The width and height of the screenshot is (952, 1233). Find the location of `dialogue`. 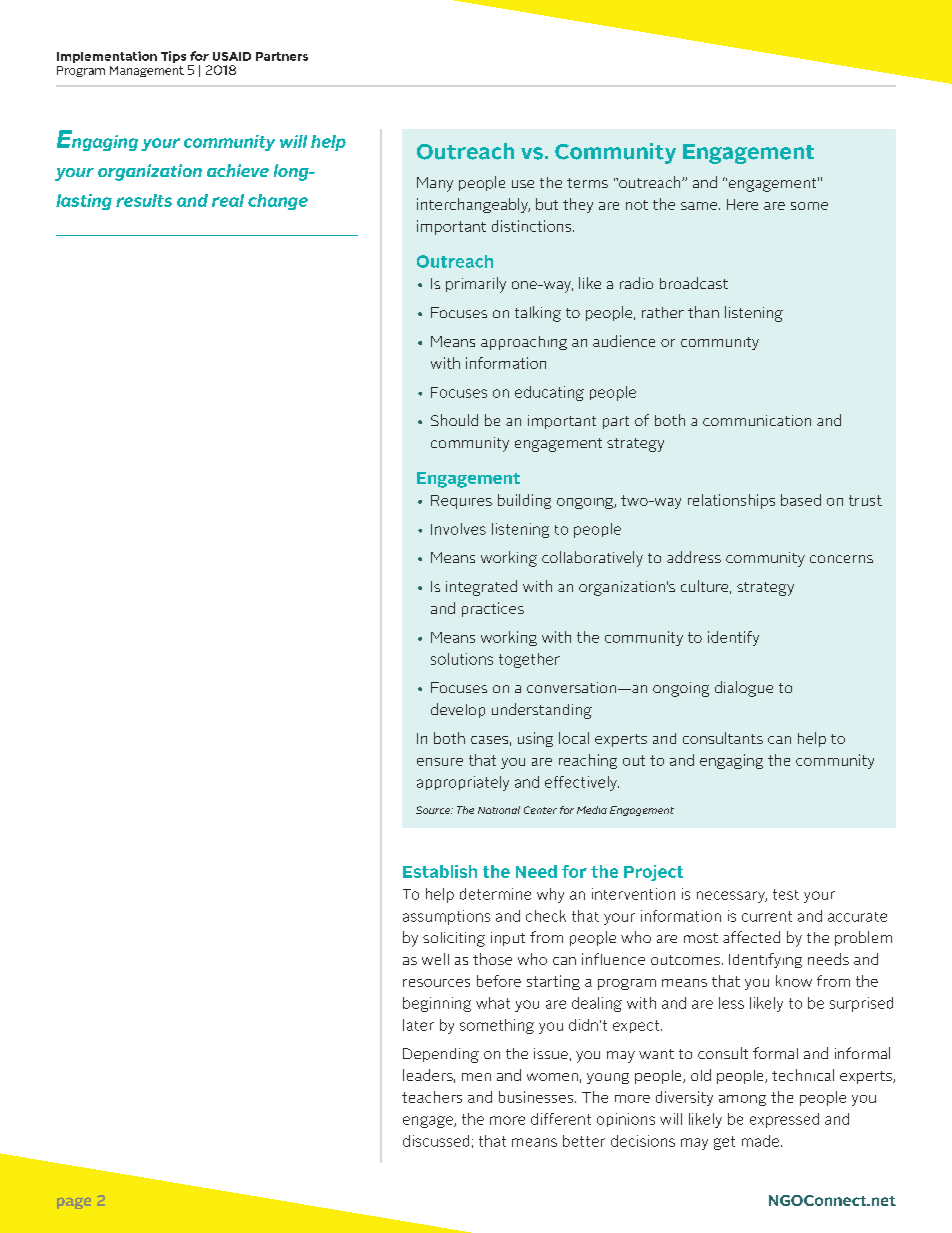

dialogue is located at coordinates (744, 689).
